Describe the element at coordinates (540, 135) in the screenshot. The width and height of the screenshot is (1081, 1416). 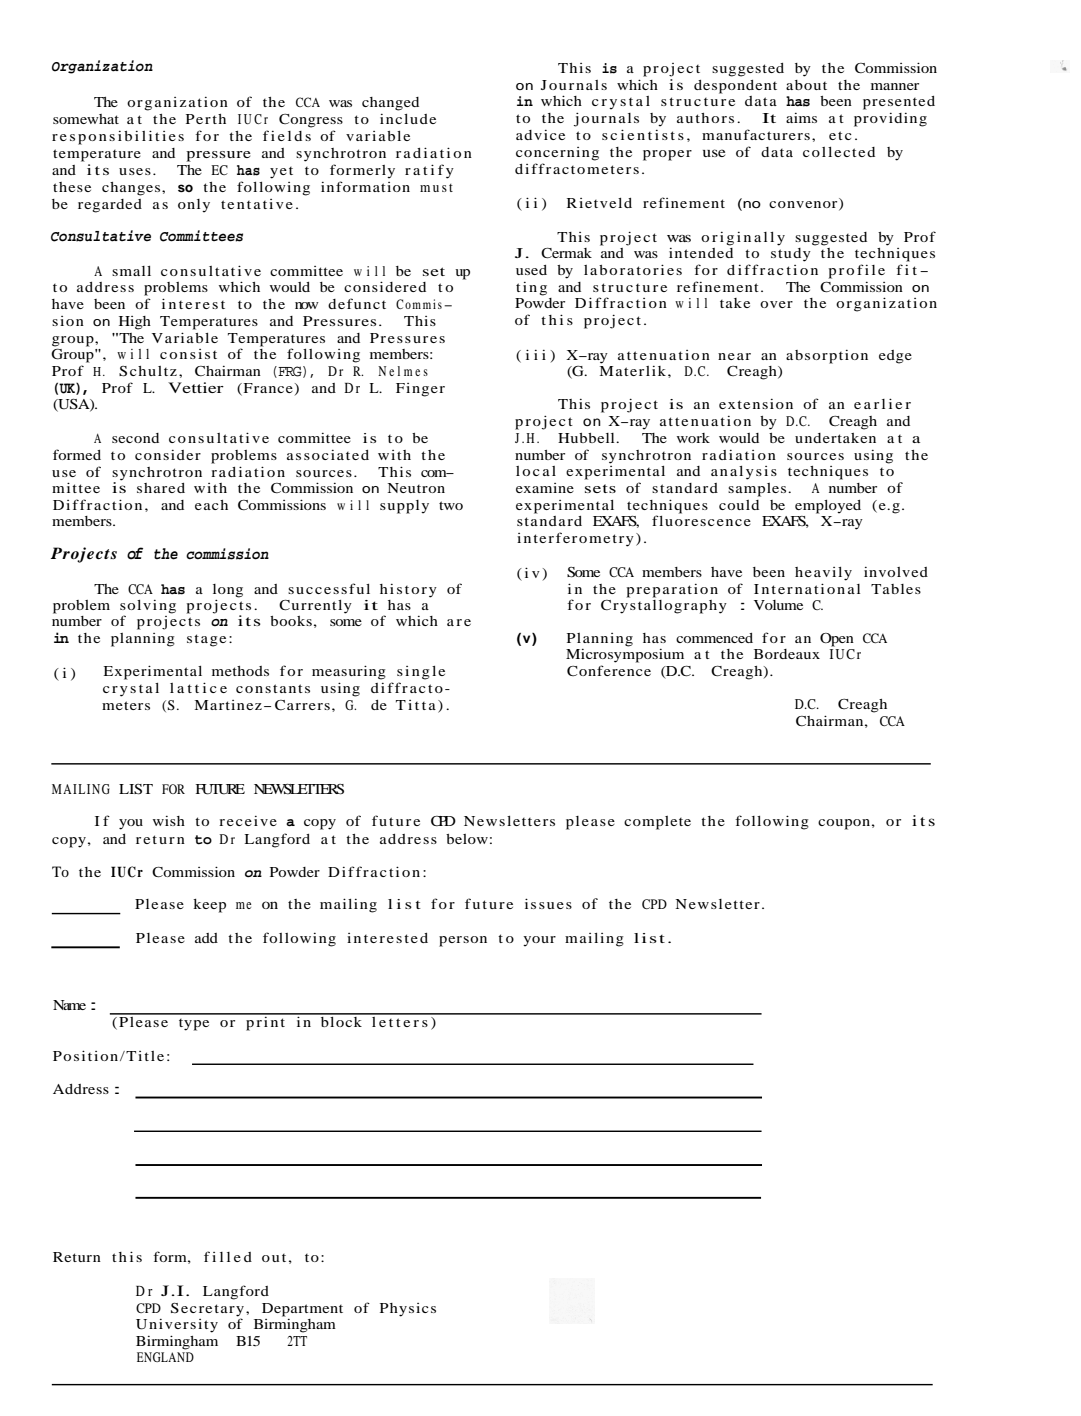
I see `advice` at that location.
